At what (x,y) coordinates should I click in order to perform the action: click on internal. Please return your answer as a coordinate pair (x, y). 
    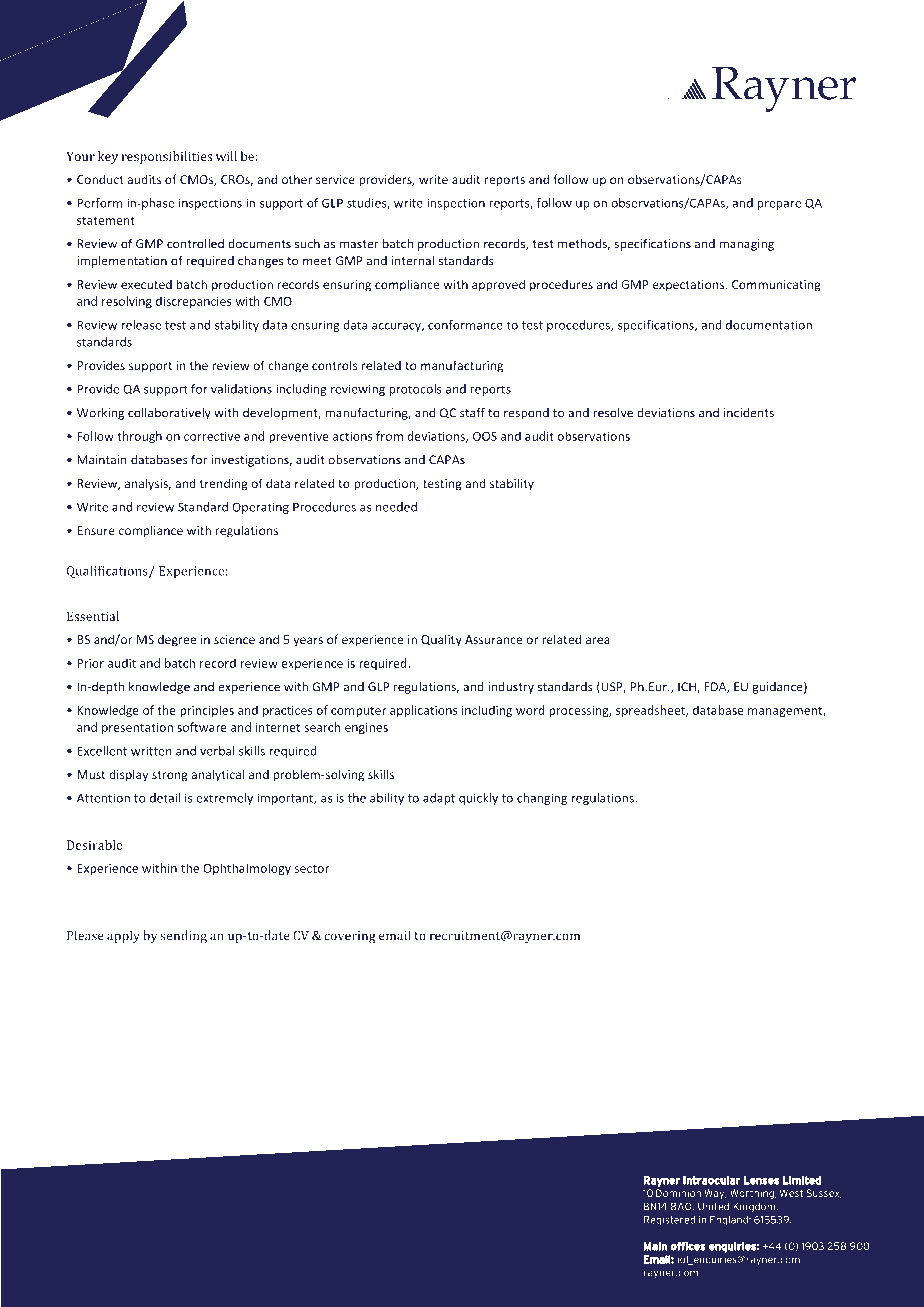
    Looking at the image, I should click on (413, 261).
